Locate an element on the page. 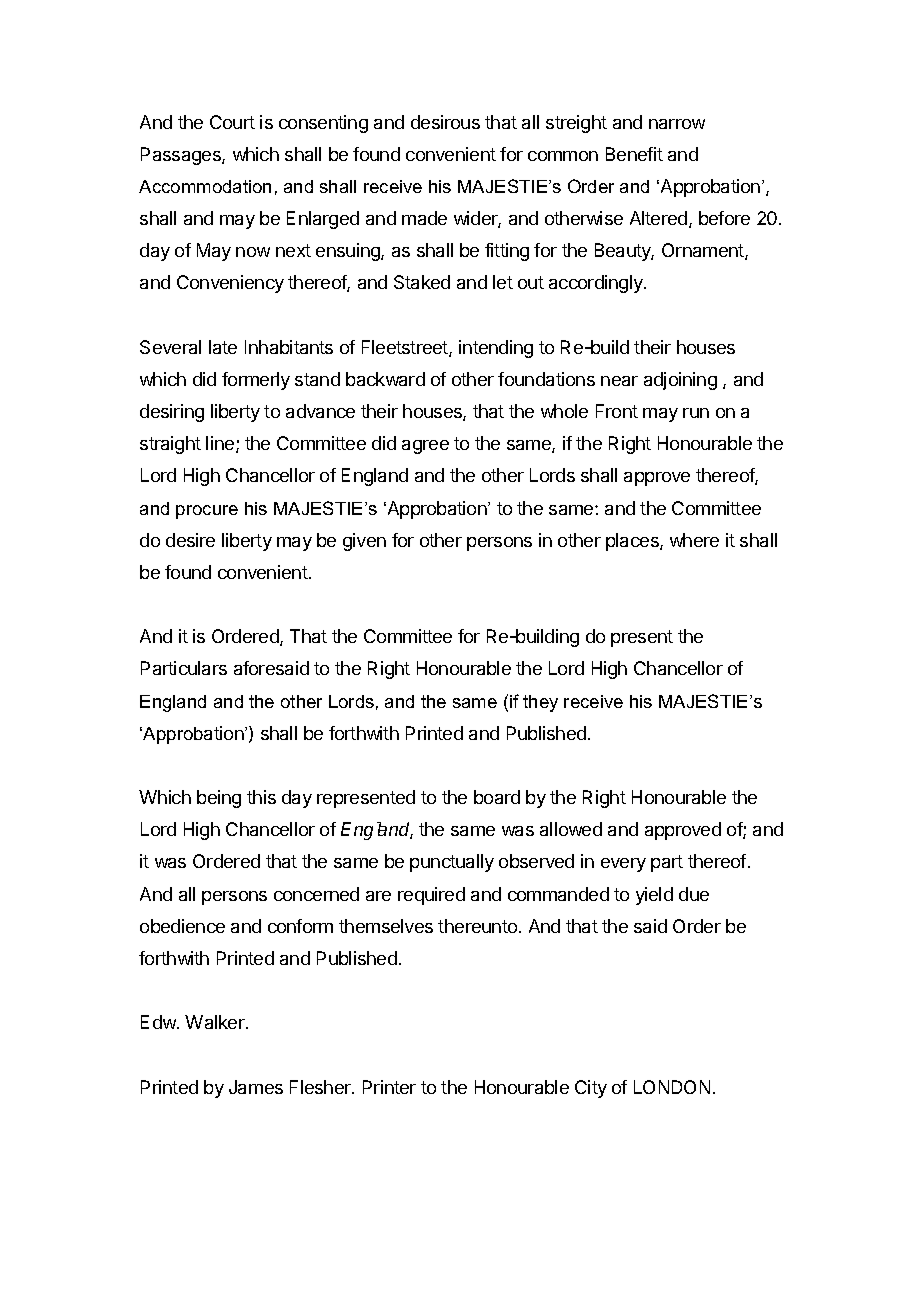  Printer is located at coordinates (389, 1087).
